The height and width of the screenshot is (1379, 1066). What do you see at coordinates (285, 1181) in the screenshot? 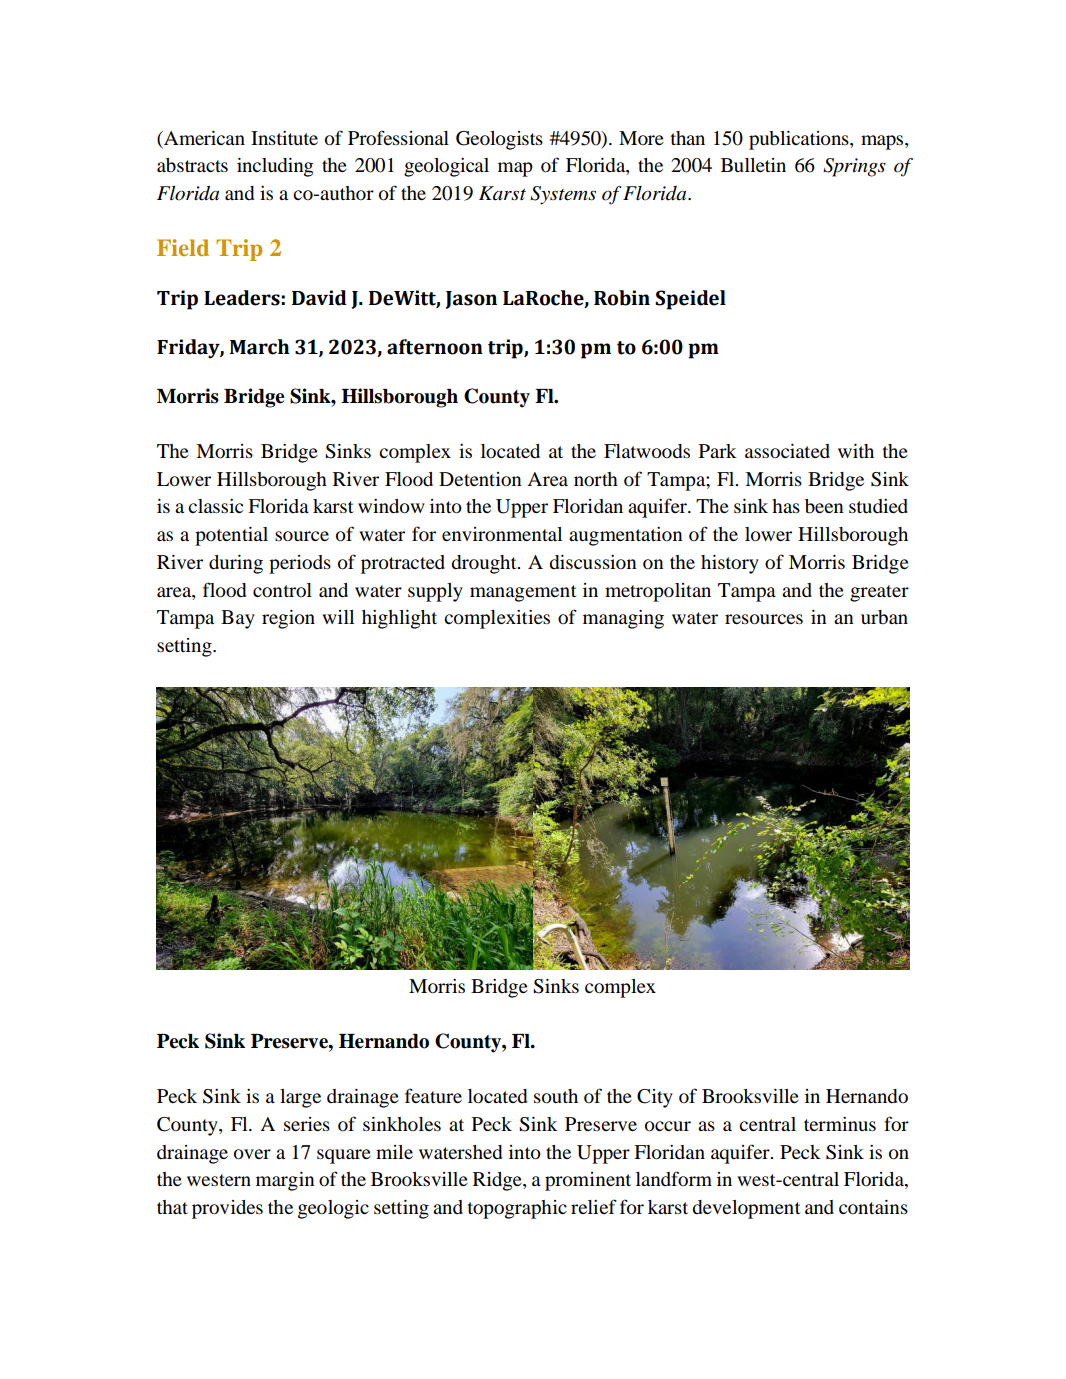
I see `margin` at bounding box center [285, 1181].
